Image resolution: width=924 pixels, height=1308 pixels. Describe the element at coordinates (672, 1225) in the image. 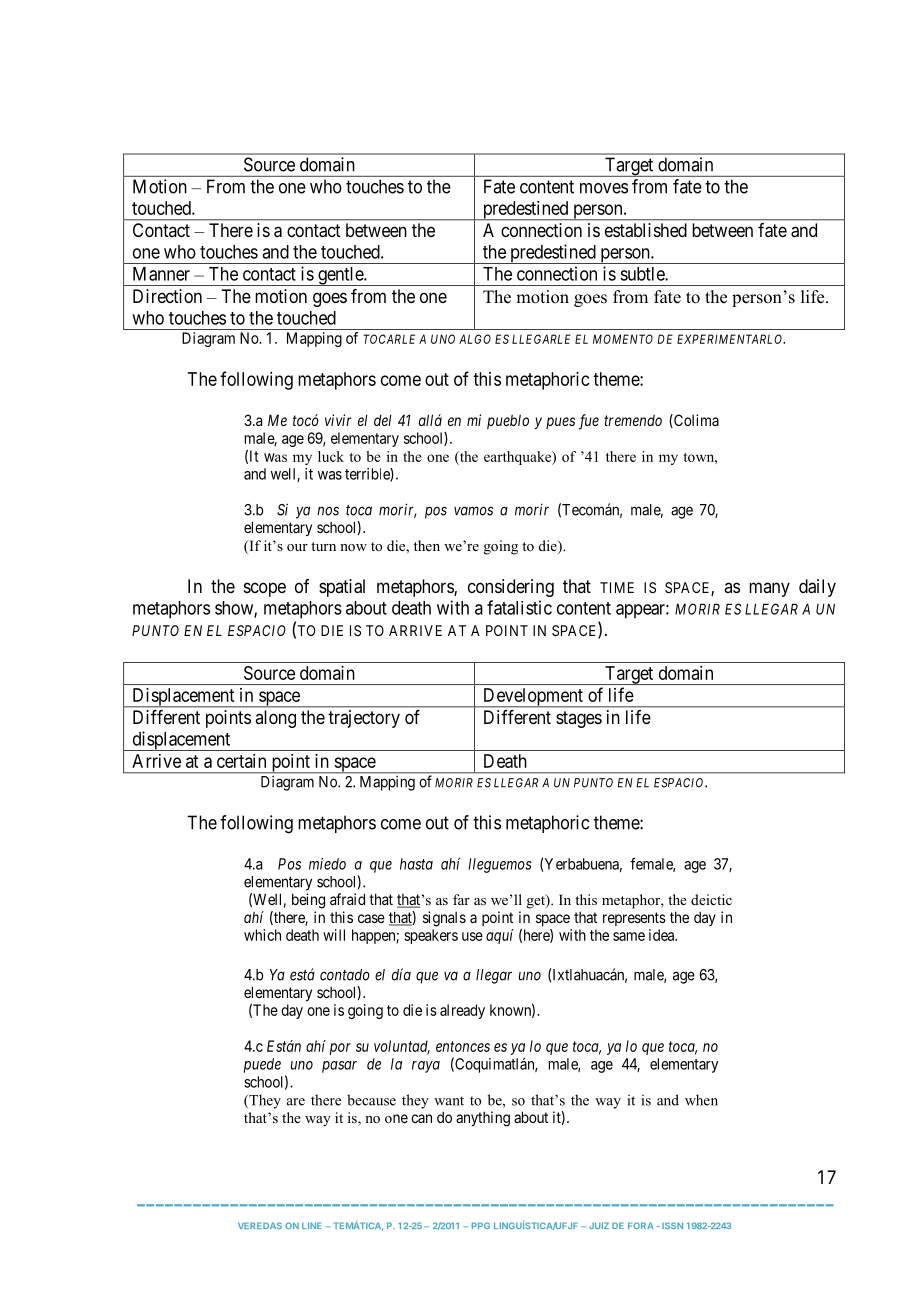

I see `ISSN` at that location.
